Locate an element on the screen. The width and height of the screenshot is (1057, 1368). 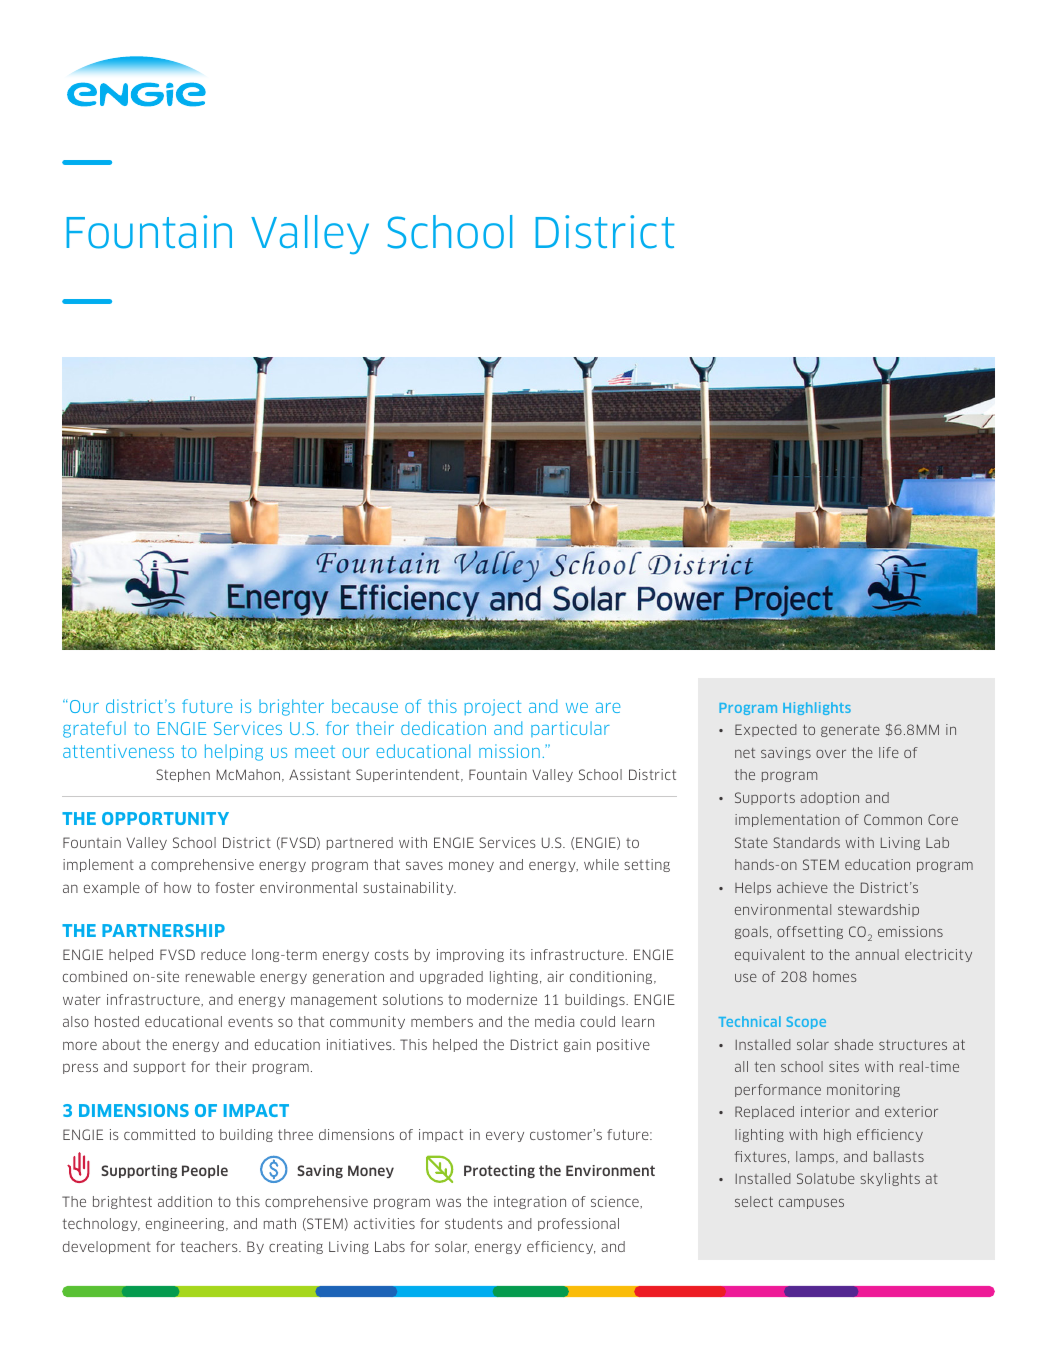
gain is located at coordinates (577, 1045).
